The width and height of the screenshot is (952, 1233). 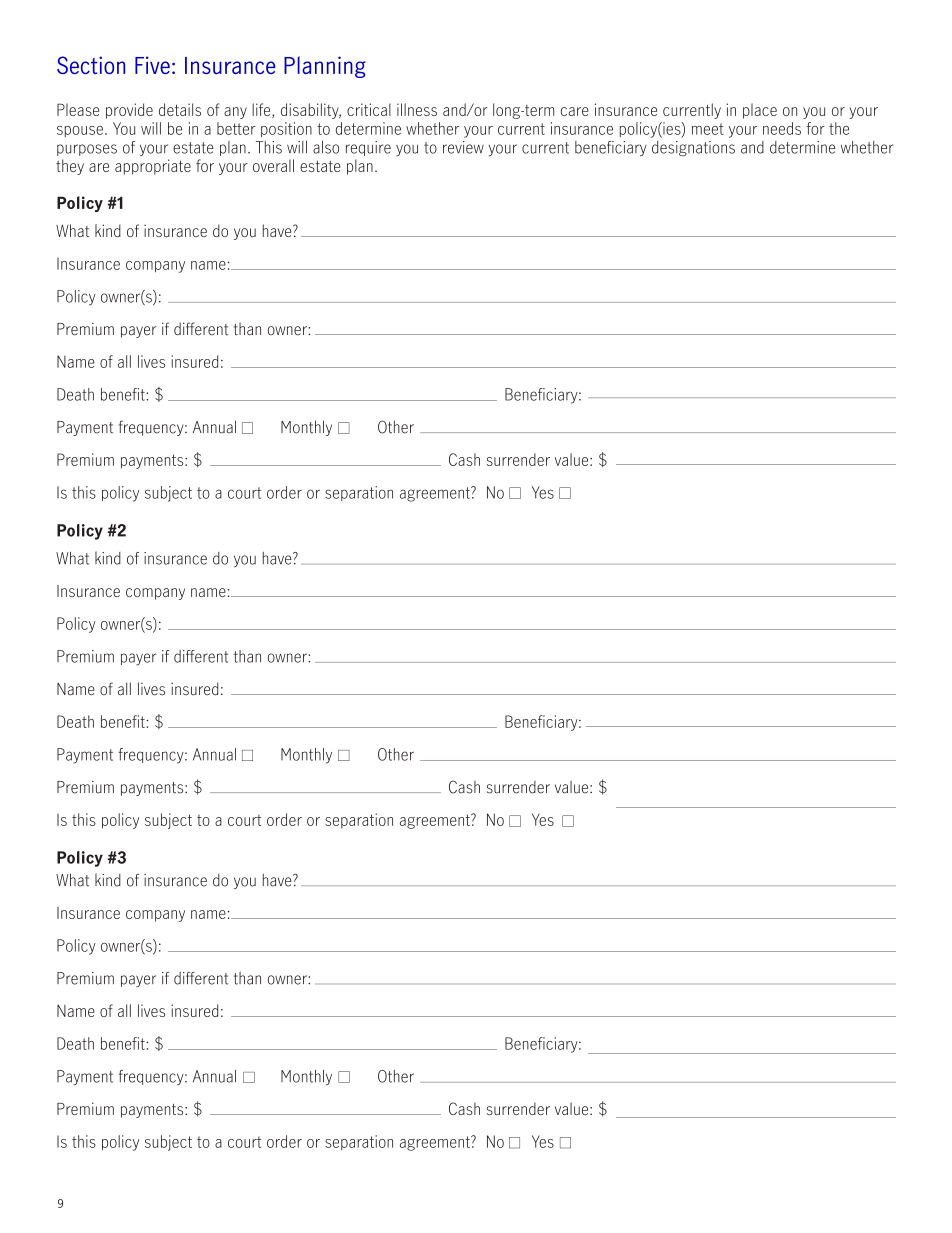 What do you see at coordinates (575, 111) in the screenshot?
I see `care` at bounding box center [575, 111].
